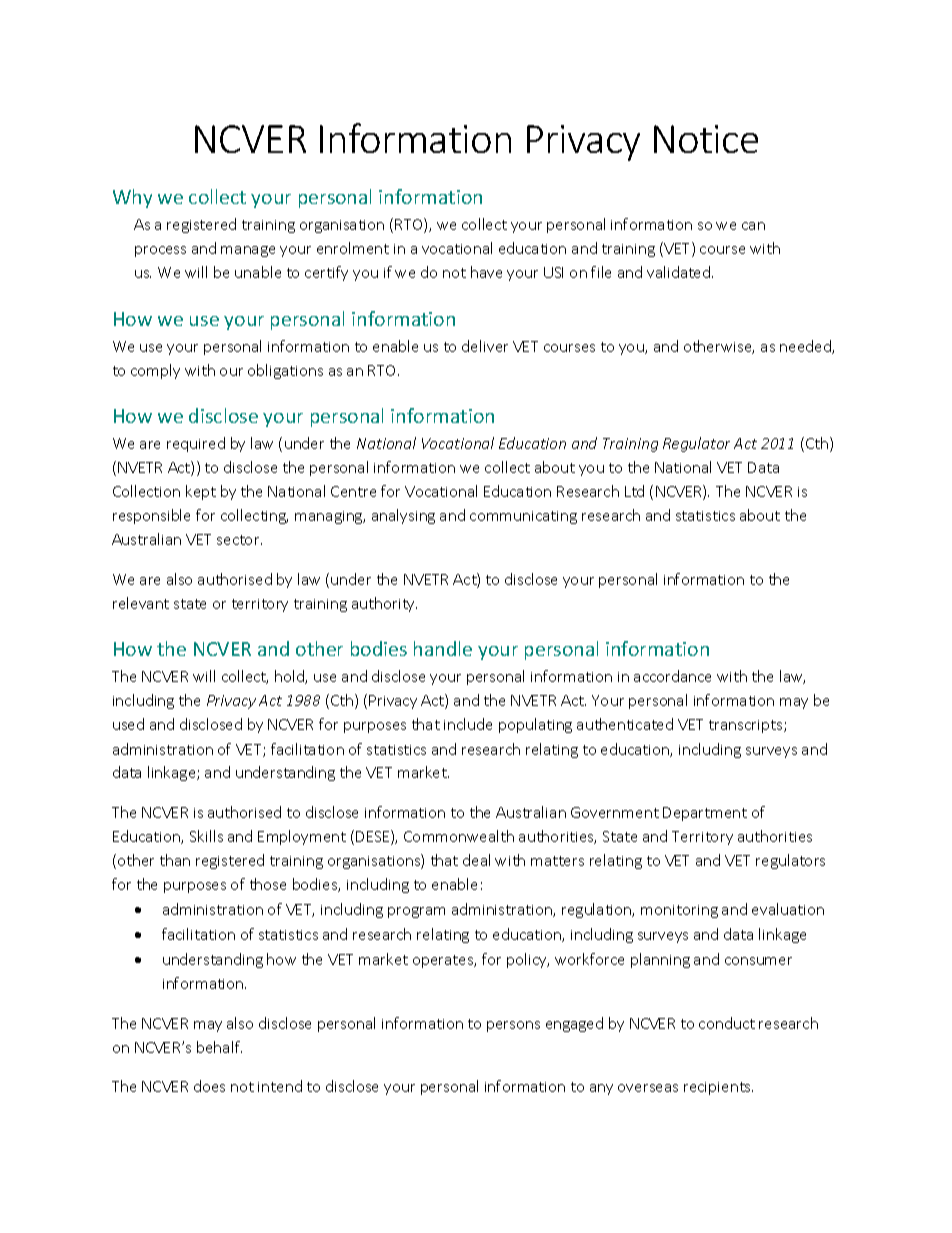 This document has width=952, height=1233. Describe the element at coordinates (219, 1047) in the document. I see `behalf` at that location.
